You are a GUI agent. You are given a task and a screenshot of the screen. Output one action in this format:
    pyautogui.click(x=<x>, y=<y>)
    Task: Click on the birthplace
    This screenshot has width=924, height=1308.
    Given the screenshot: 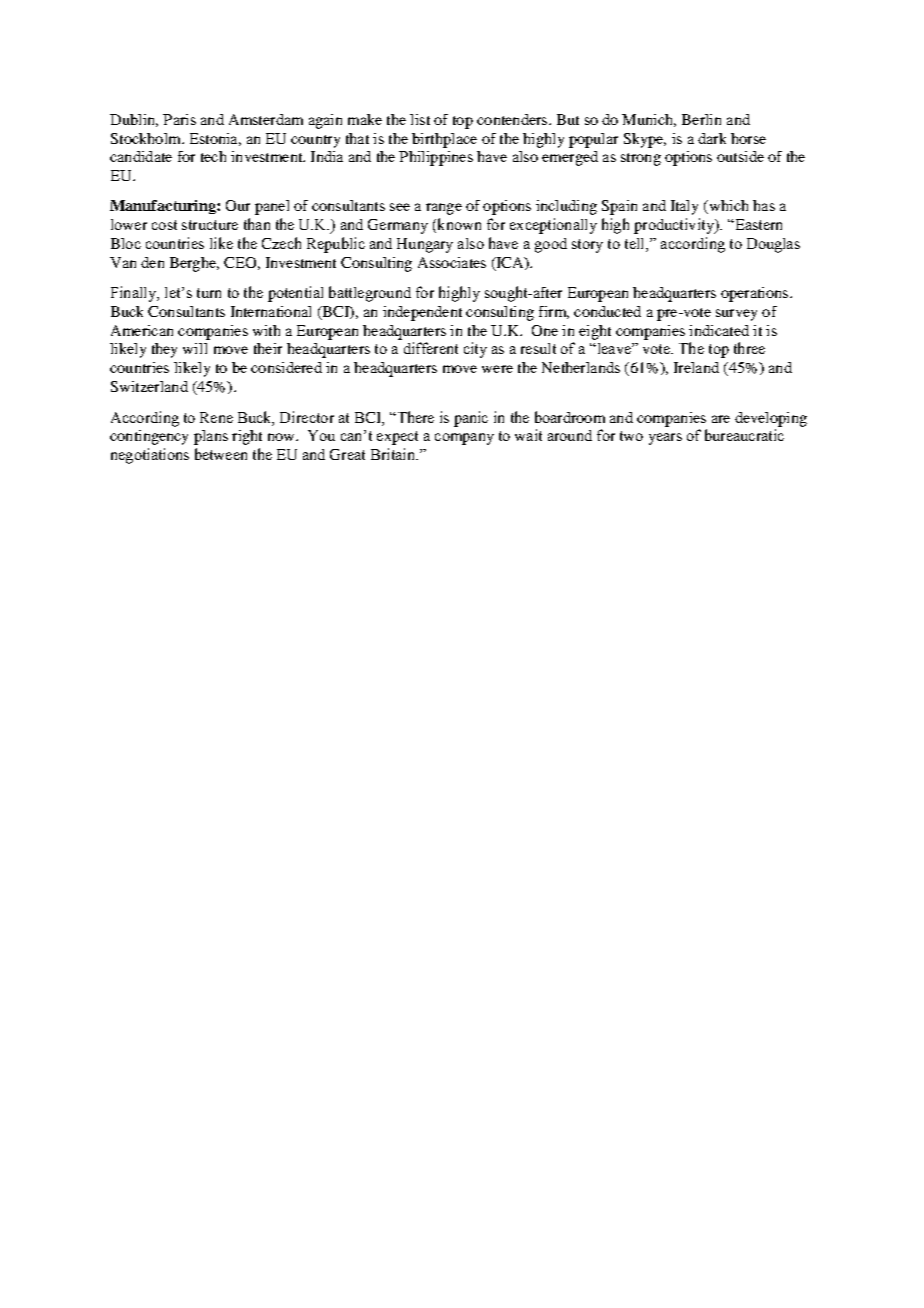 What is the action you would take?
    pyautogui.click(x=444, y=140)
